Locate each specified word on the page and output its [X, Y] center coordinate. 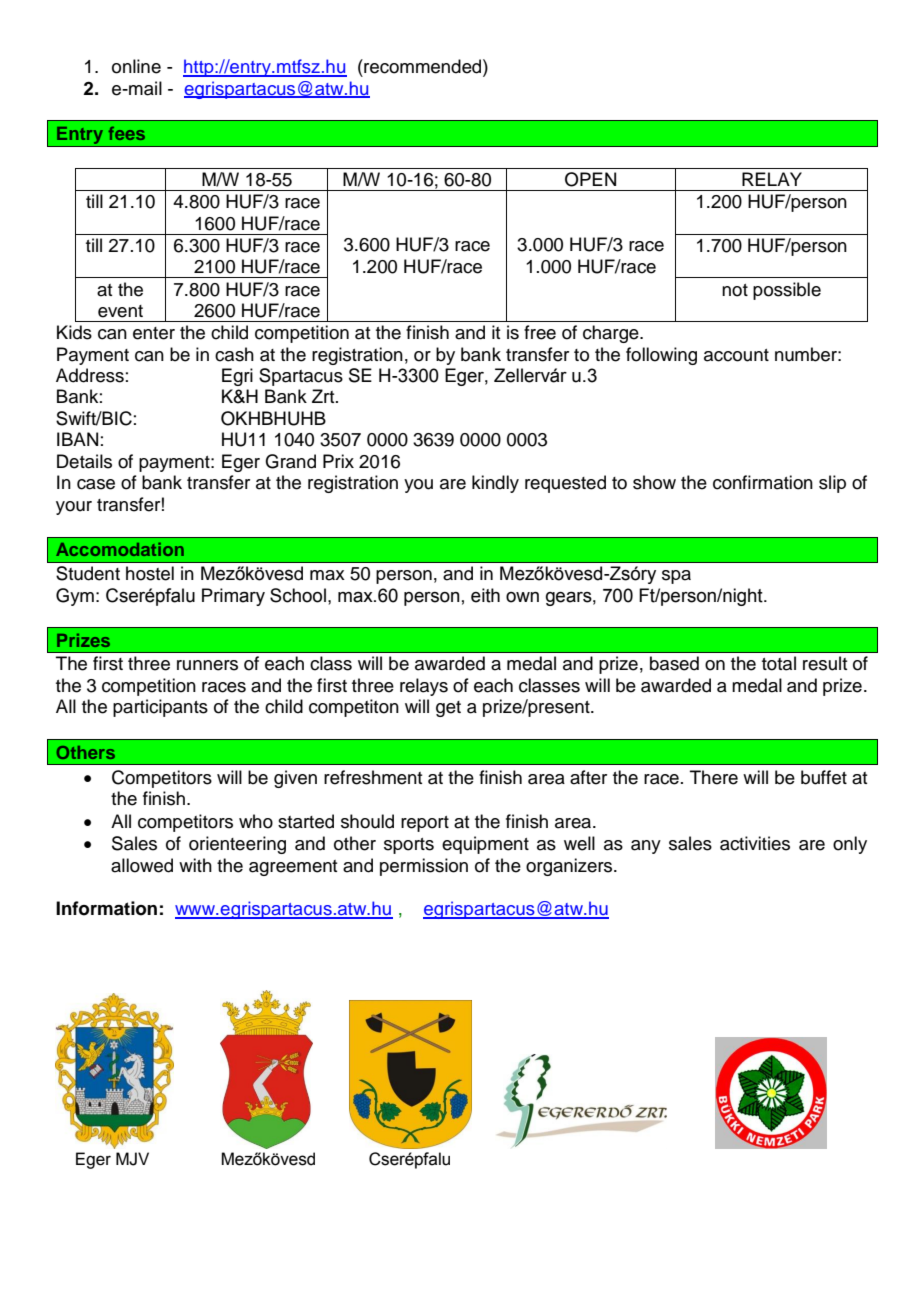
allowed [142, 865]
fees [127, 133]
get [448, 709]
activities [755, 843]
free [540, 332]
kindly [495, 484]
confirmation [763, 482]
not [735, 290]
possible [787, 291]
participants [160, 708]
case [96, 484]
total [779, 663]
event [120, 311]
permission [424, 867]
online [136, 66]
